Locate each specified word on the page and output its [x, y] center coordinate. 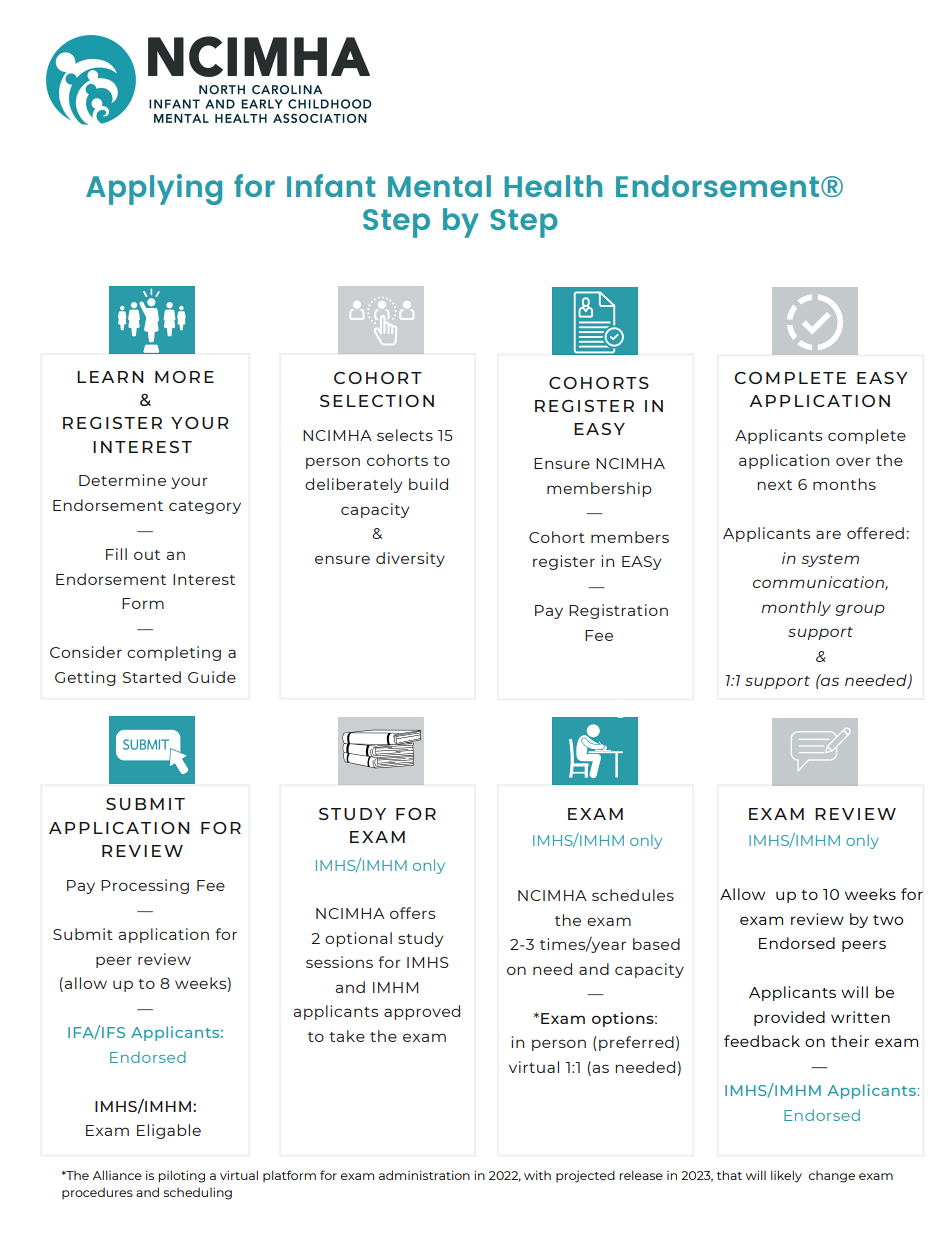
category [205, 507]
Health [553, 186]
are [828, 534]
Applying [154, 189]
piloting [181, 1176]
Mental [439, 186]
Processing [145, 886]
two [888, 920]
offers [412, 913]
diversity [410, 559]
